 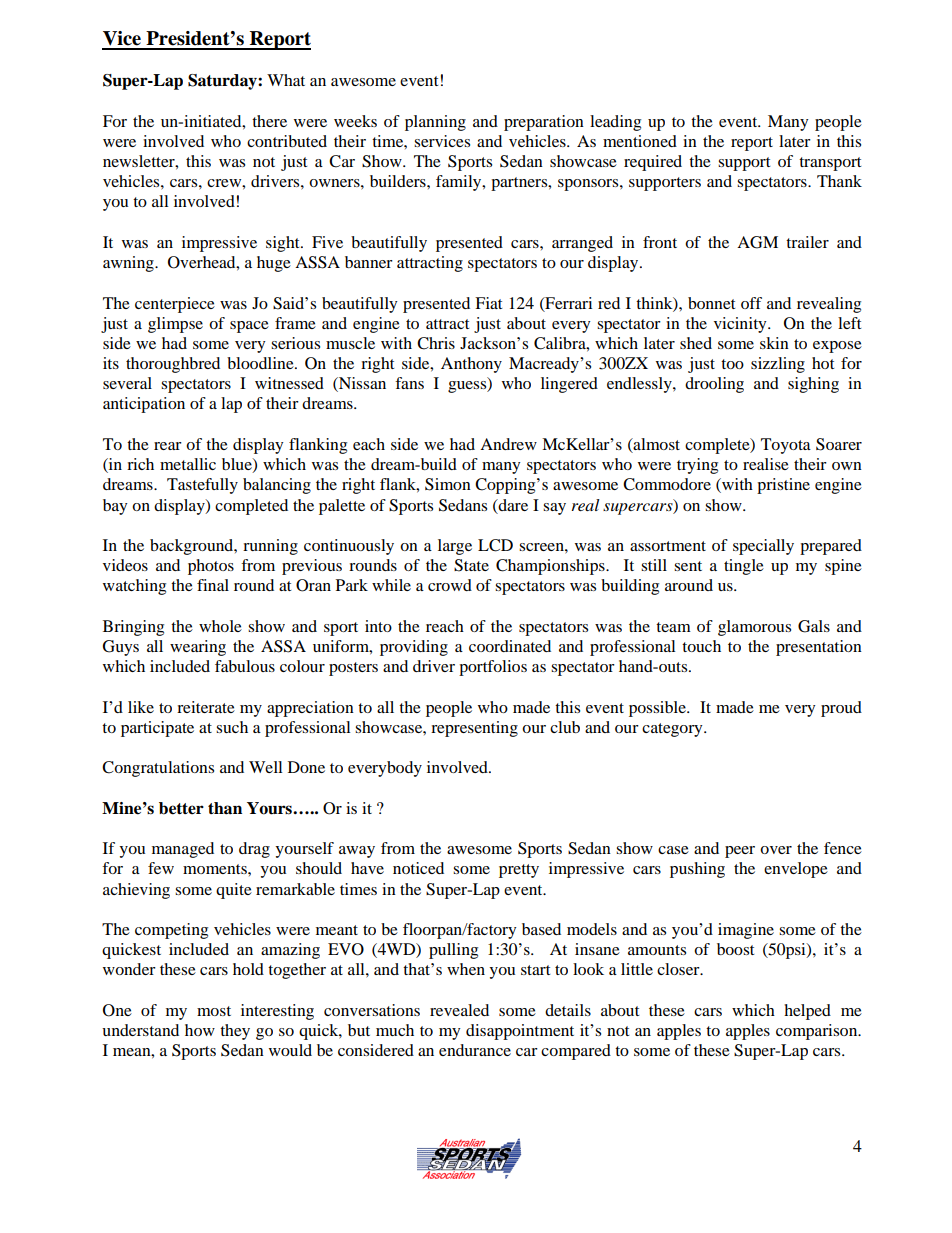 I want to click on revealed, so click(x=459, y=1010).
